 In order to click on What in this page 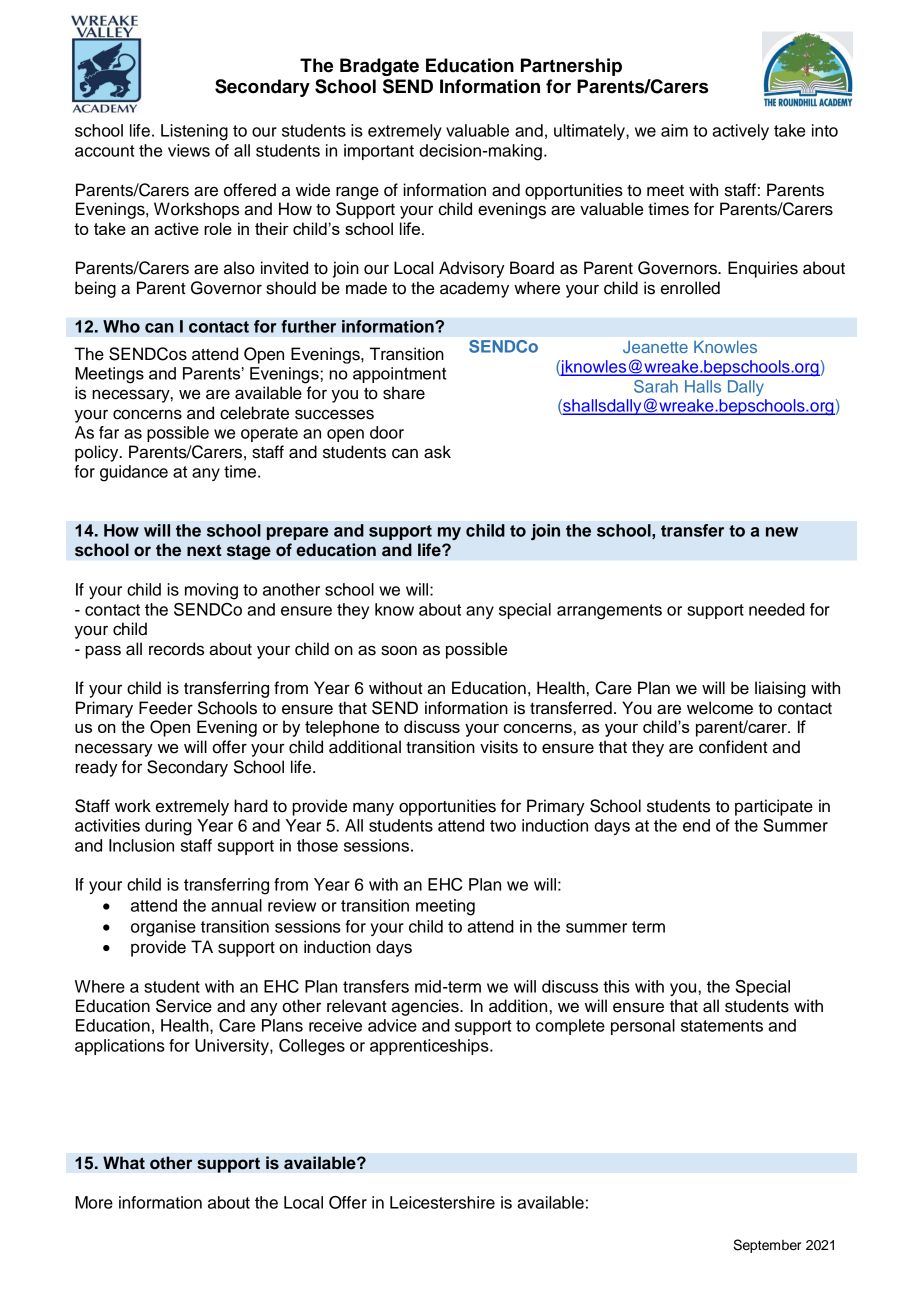, I will do `click(124, 1163)`.
